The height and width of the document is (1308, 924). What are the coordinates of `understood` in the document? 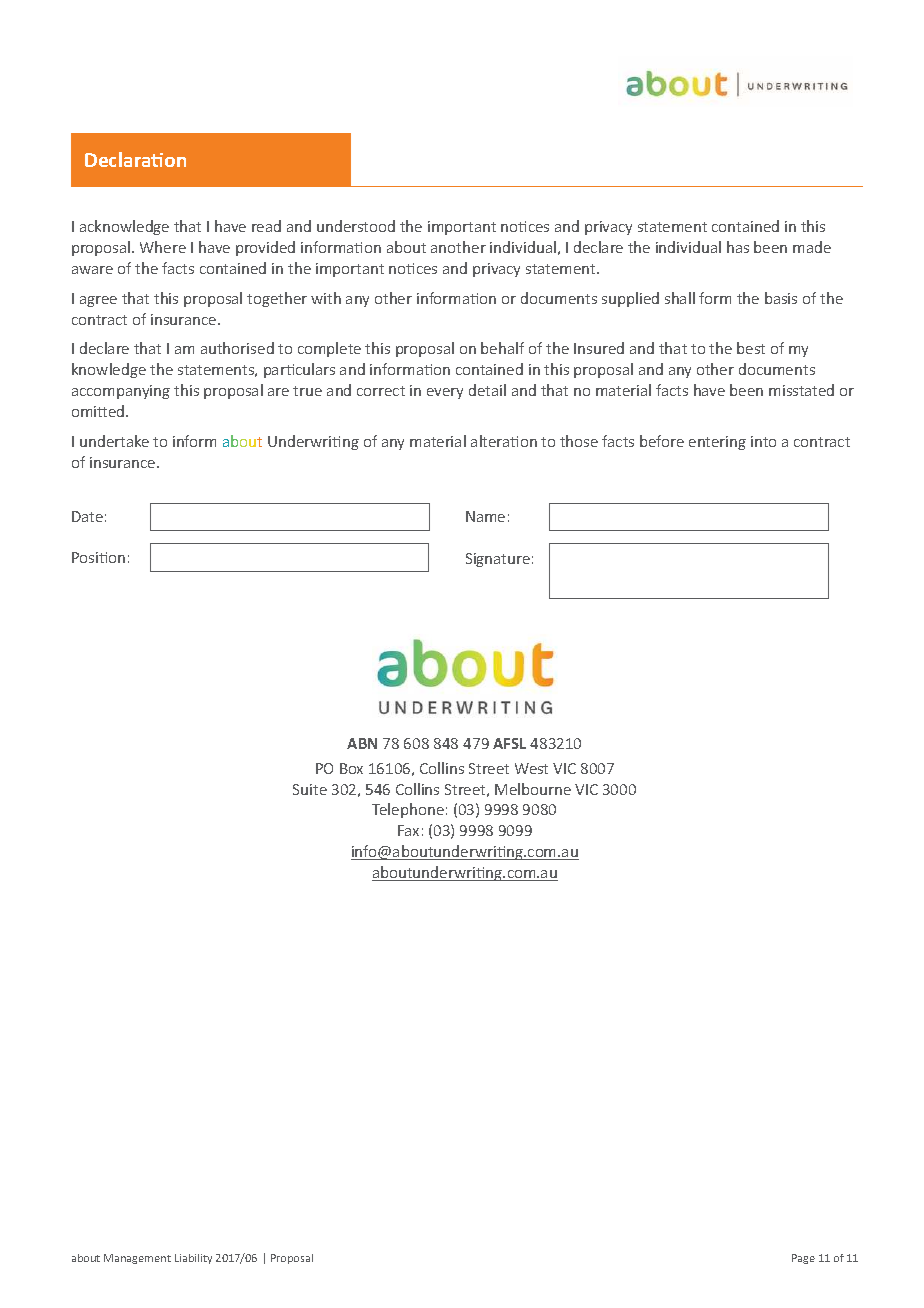 It's located at (356, 226).
